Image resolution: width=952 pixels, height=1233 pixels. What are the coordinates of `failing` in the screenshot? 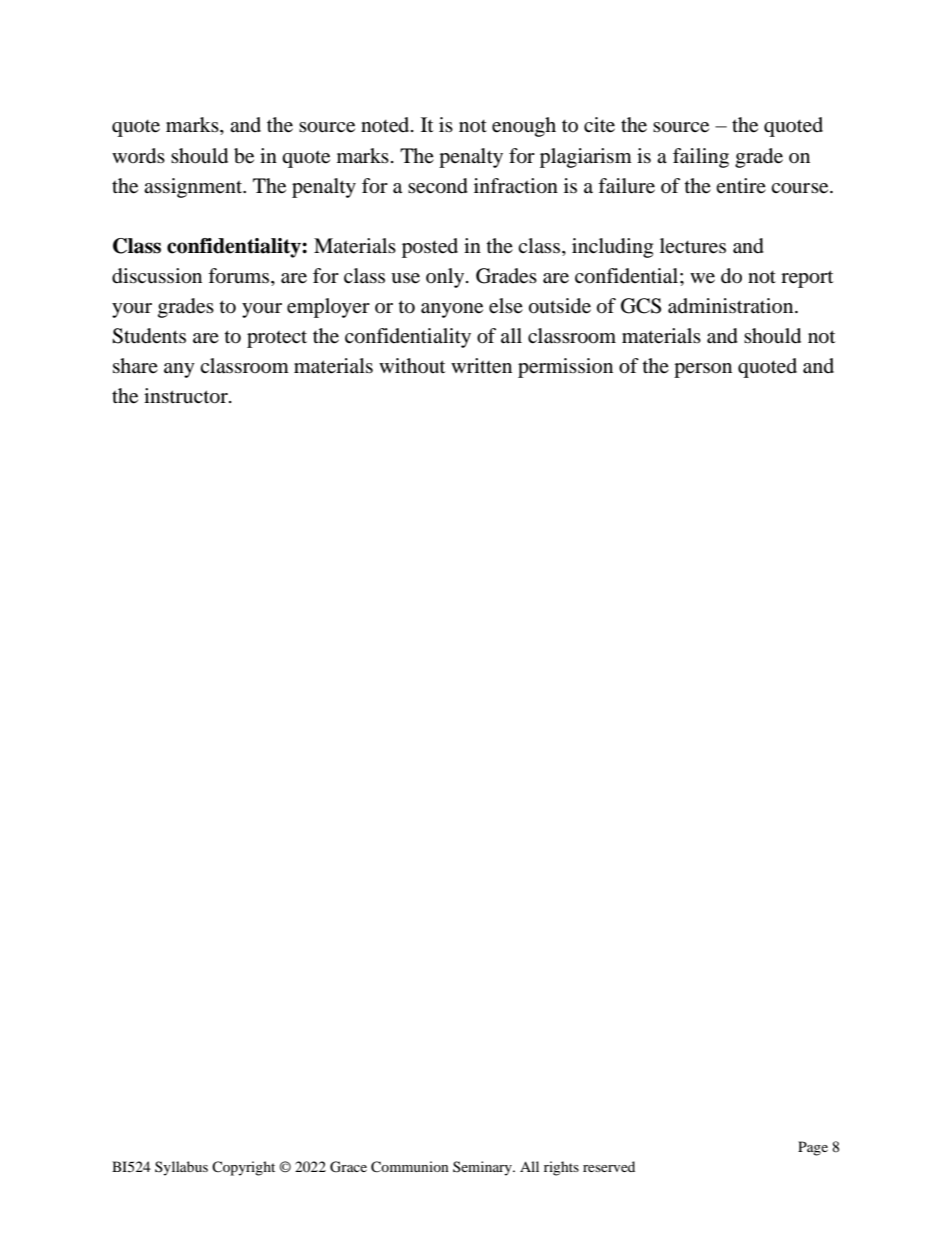 It's located at (701, 158).
